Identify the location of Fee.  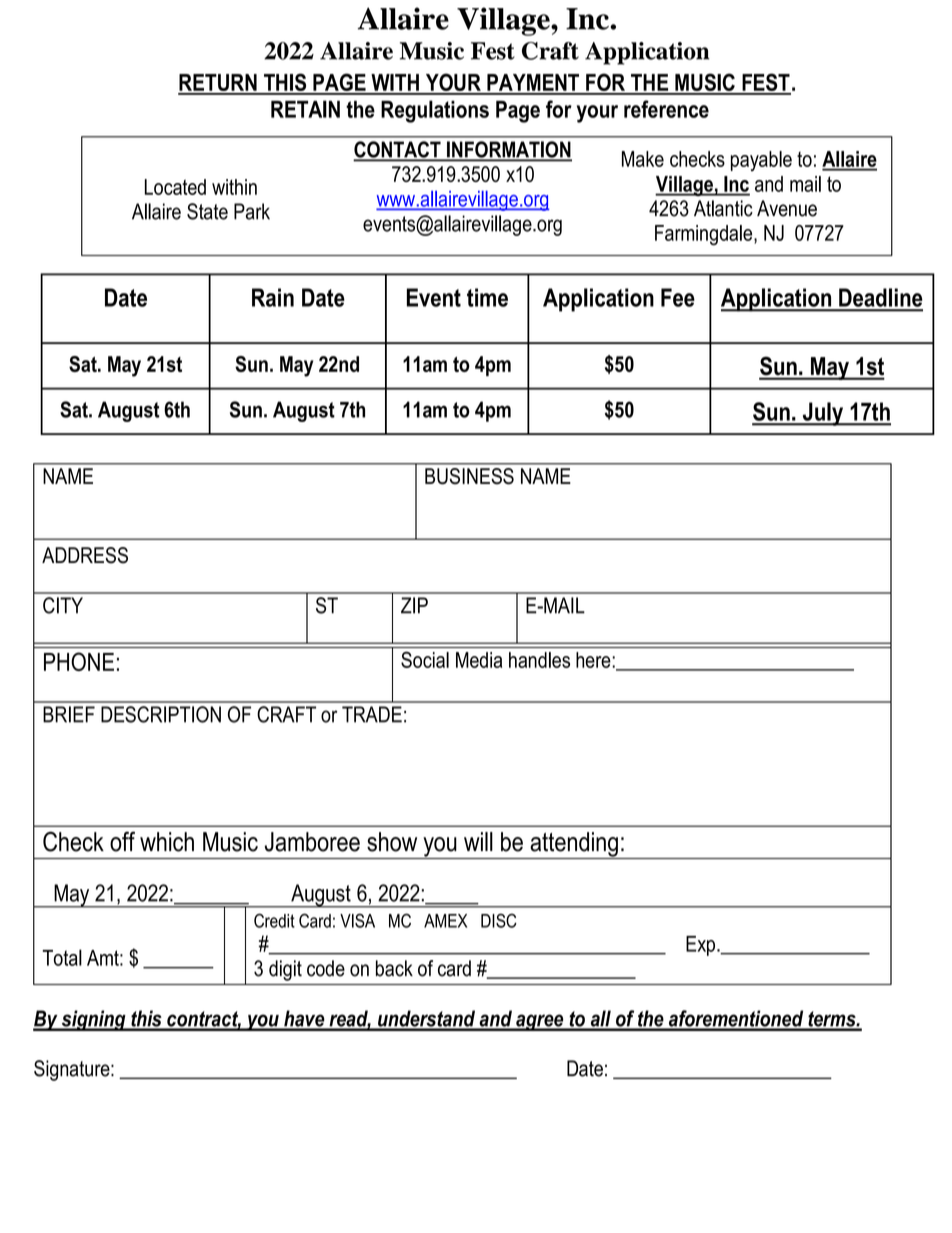
(678, 297).
